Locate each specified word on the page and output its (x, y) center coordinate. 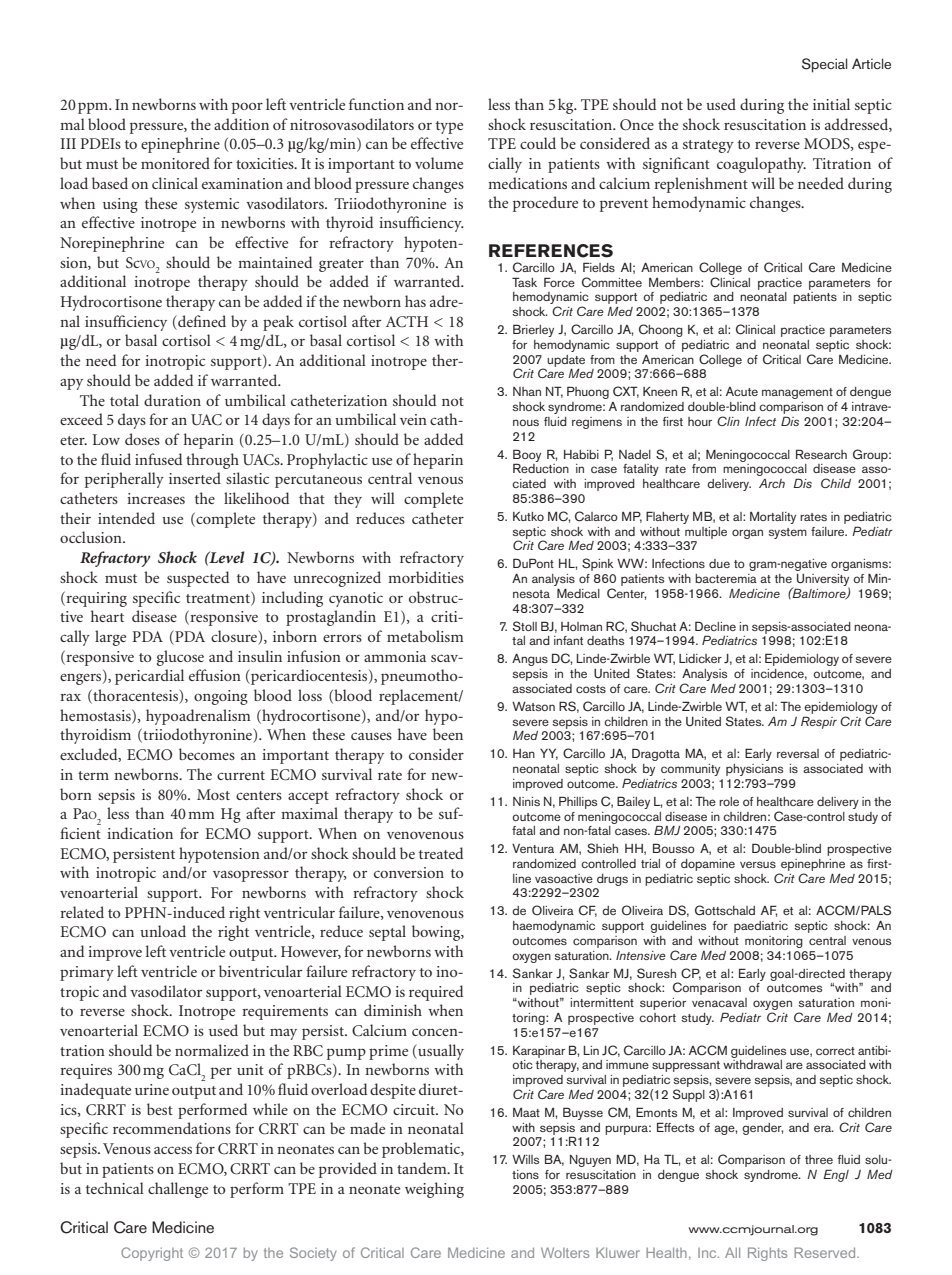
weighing (434, 1190)
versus (758, 864)
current (241, 775)
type (449, 127)
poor (247, 108)
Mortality (773, 518)
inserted (195, 478)
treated (441, 853)
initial (831, 104)
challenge (178, 1190)
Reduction (541, 468)
